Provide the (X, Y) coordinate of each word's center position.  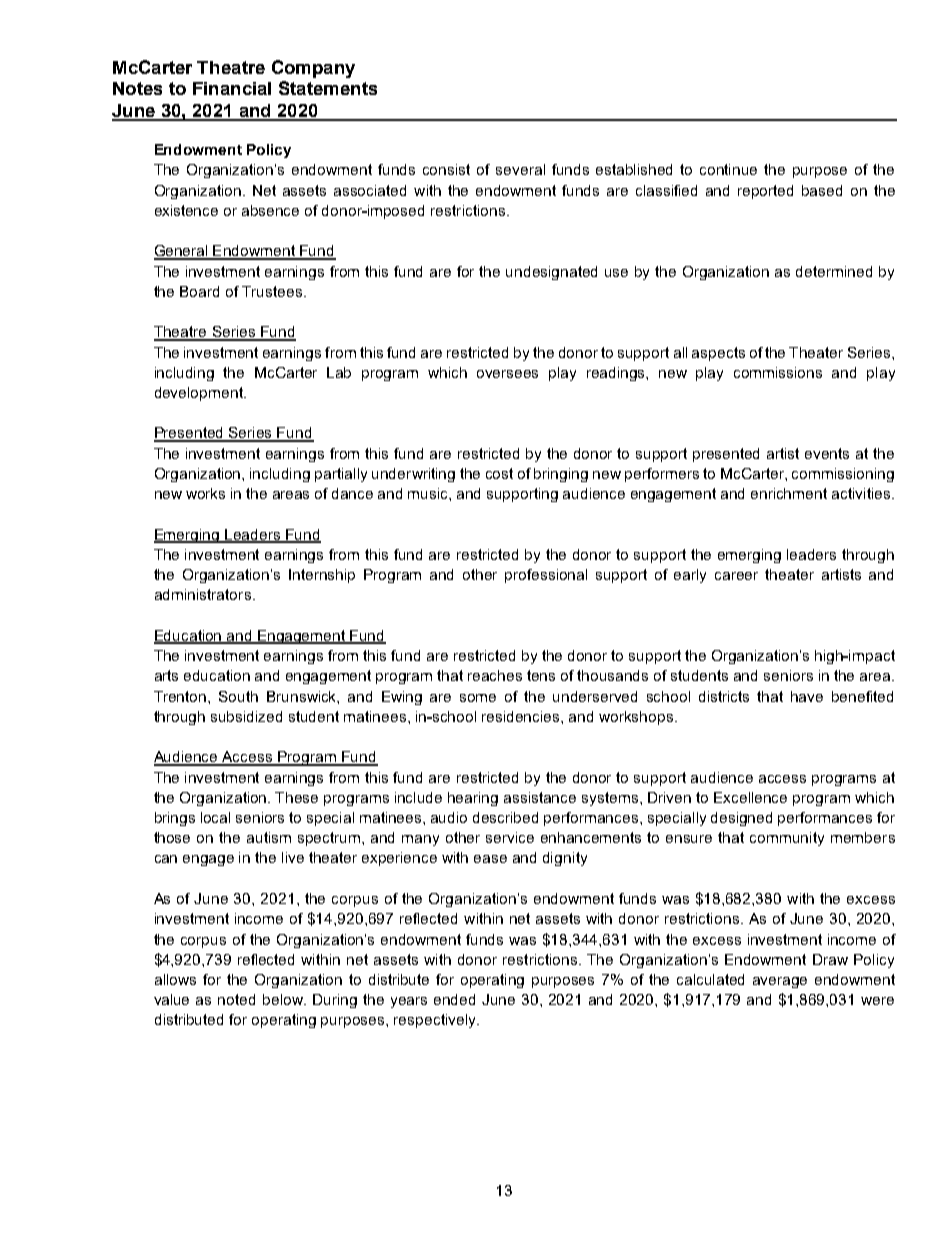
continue (728, 169)
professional (546, 576)
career (736, 576)
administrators (203, 594)
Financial (232, 88)
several (520, 169)
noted (236, 999)
